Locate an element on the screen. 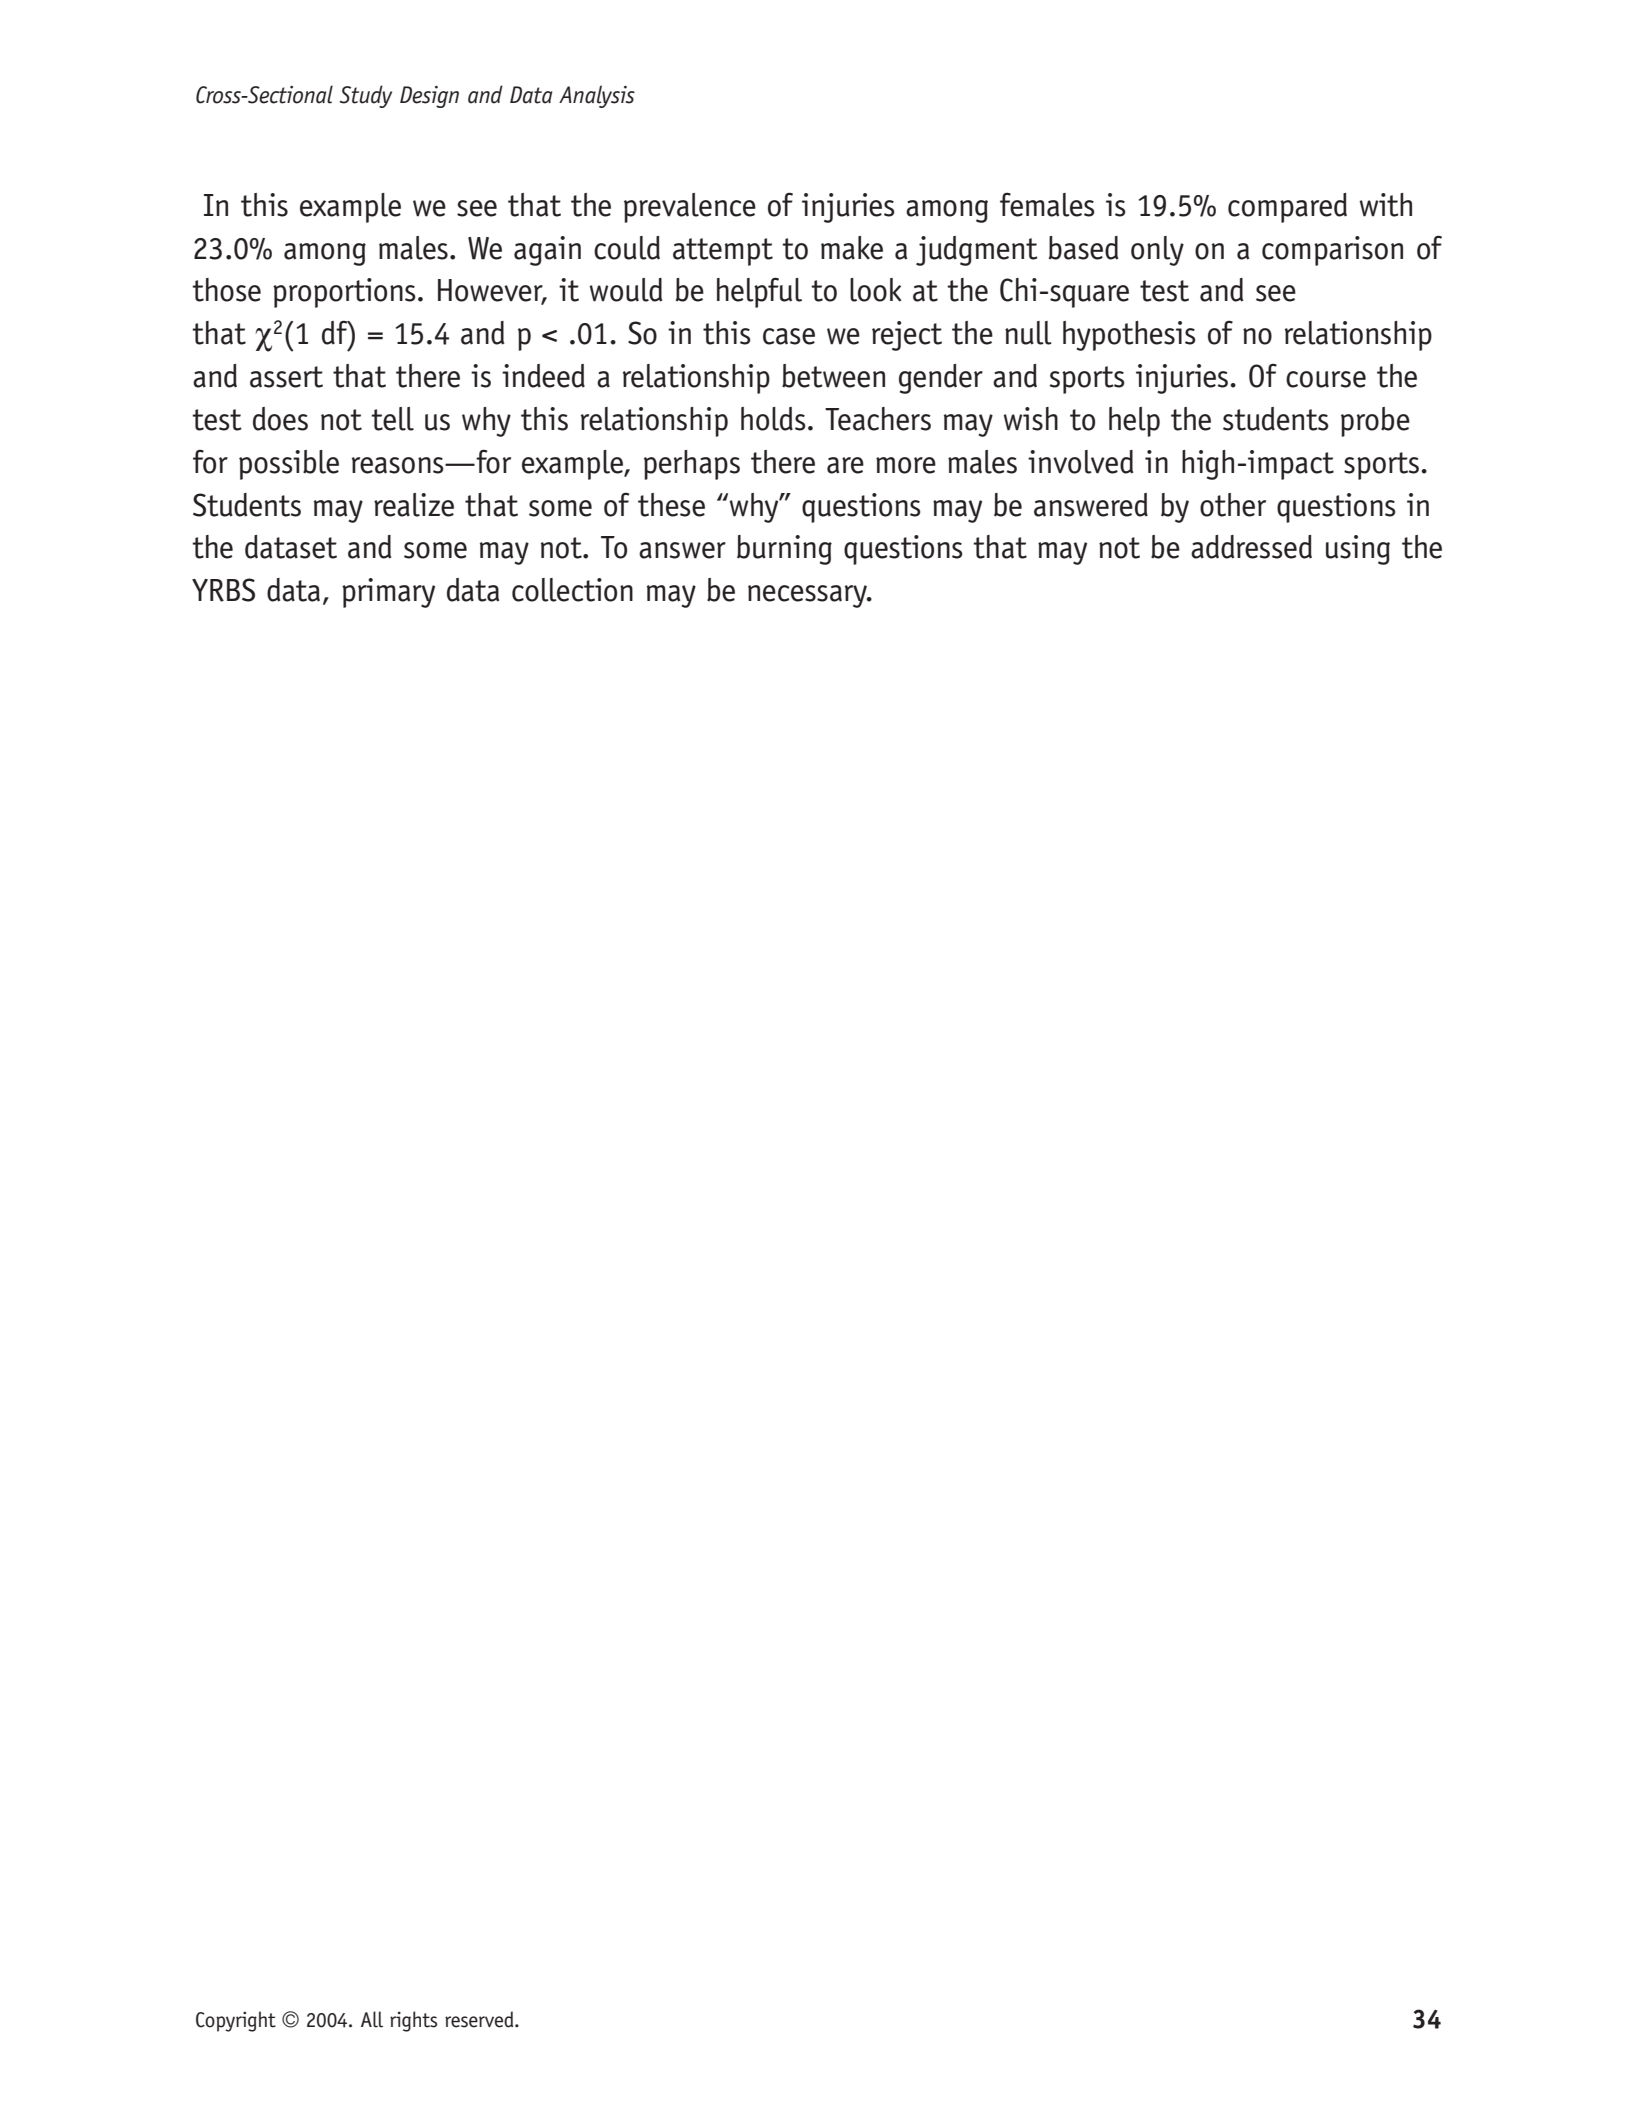  All is located at coordinates (372, 2019).
